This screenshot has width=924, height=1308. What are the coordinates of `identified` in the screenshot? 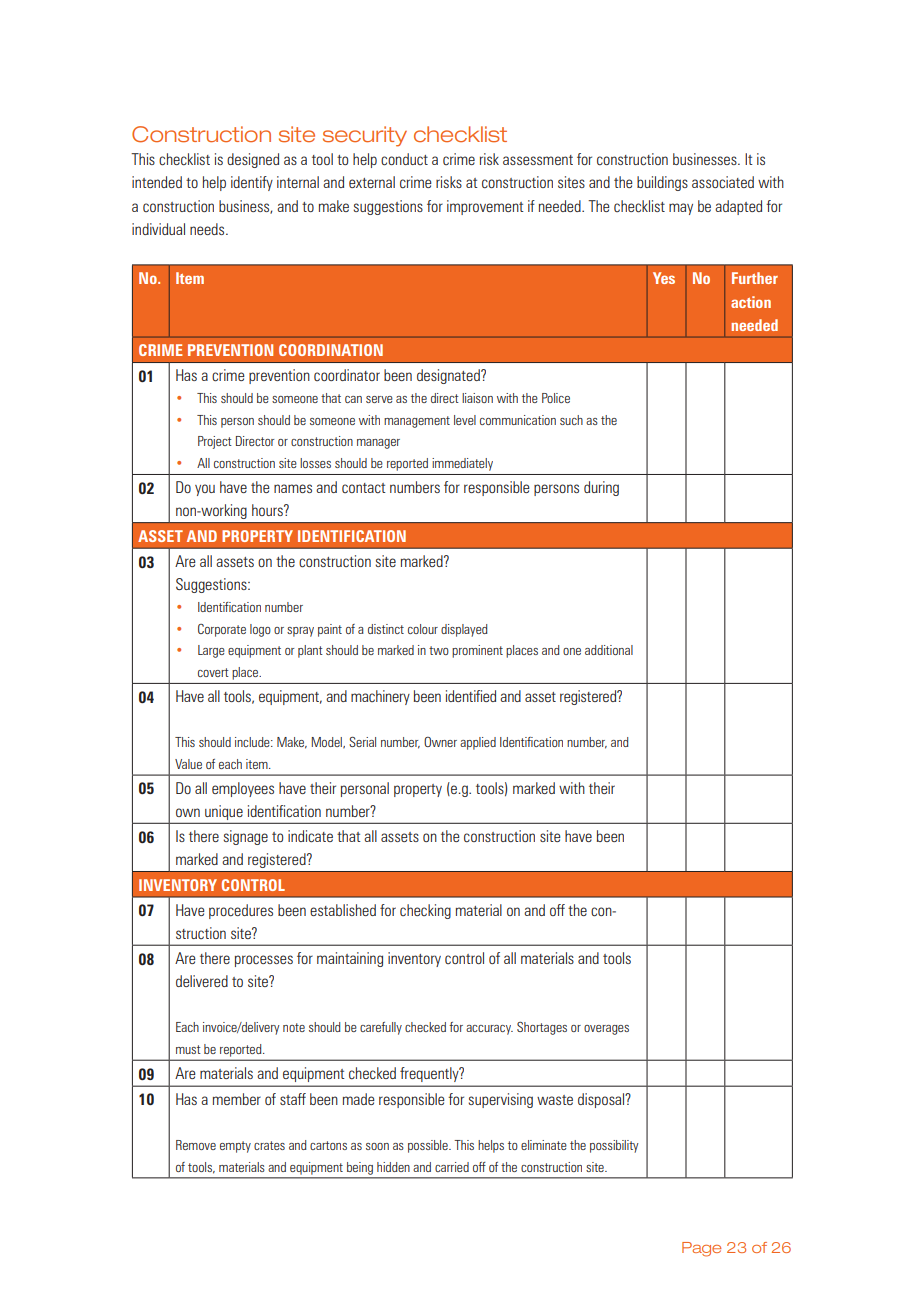 It's located at (471, 696).
